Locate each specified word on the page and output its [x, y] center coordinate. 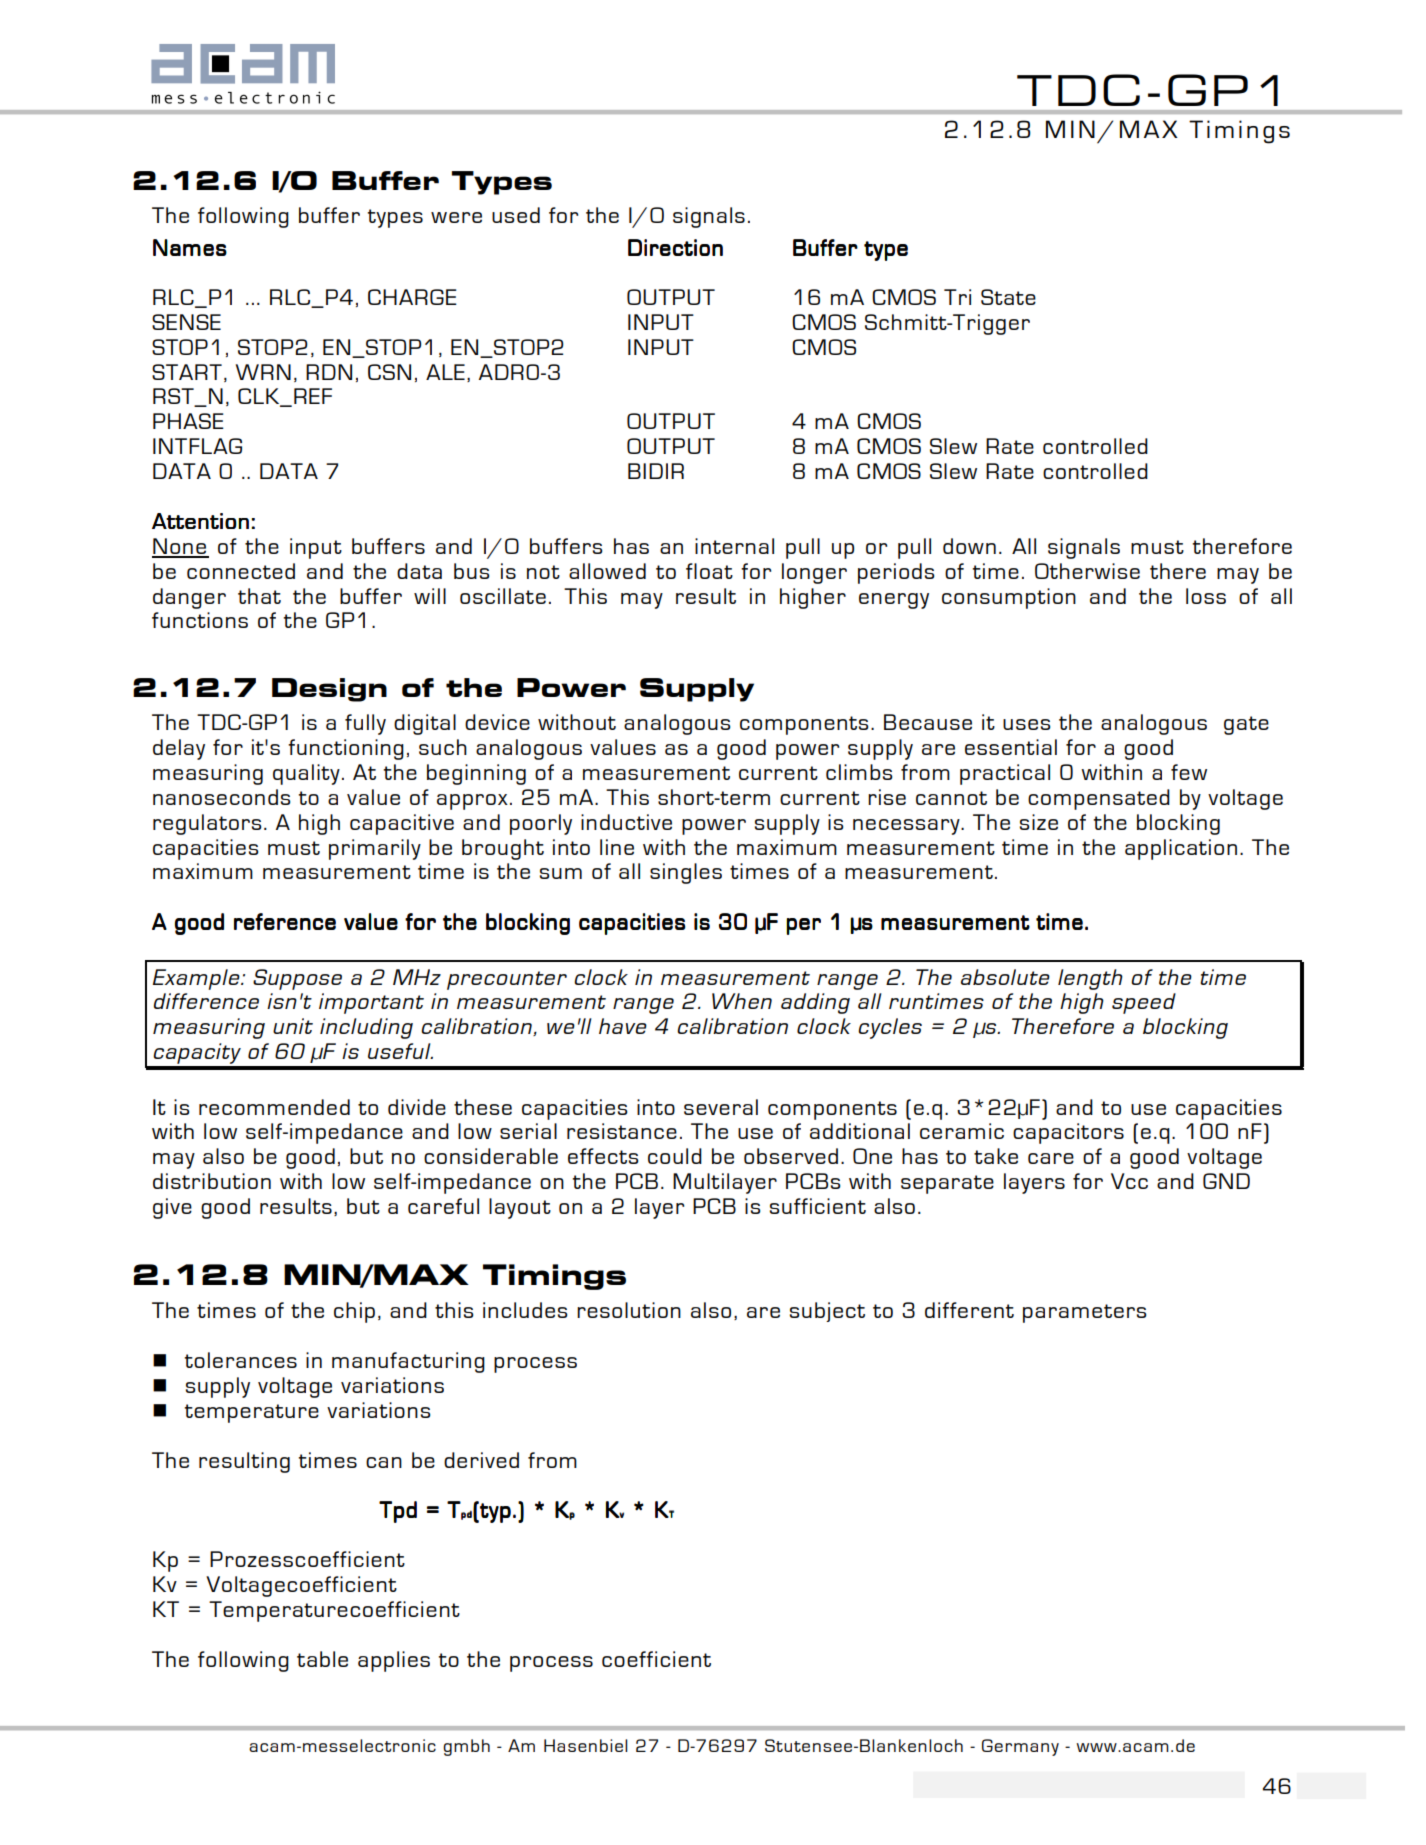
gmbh [466, 1747]
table [322, 1659]
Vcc [1129, 1181]
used [516, 215]
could [675, 1156]
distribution [212, 1181]
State [1008, 297]
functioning [346, 749]
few [1189, 772]
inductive [626, 822]
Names [190, 247]
